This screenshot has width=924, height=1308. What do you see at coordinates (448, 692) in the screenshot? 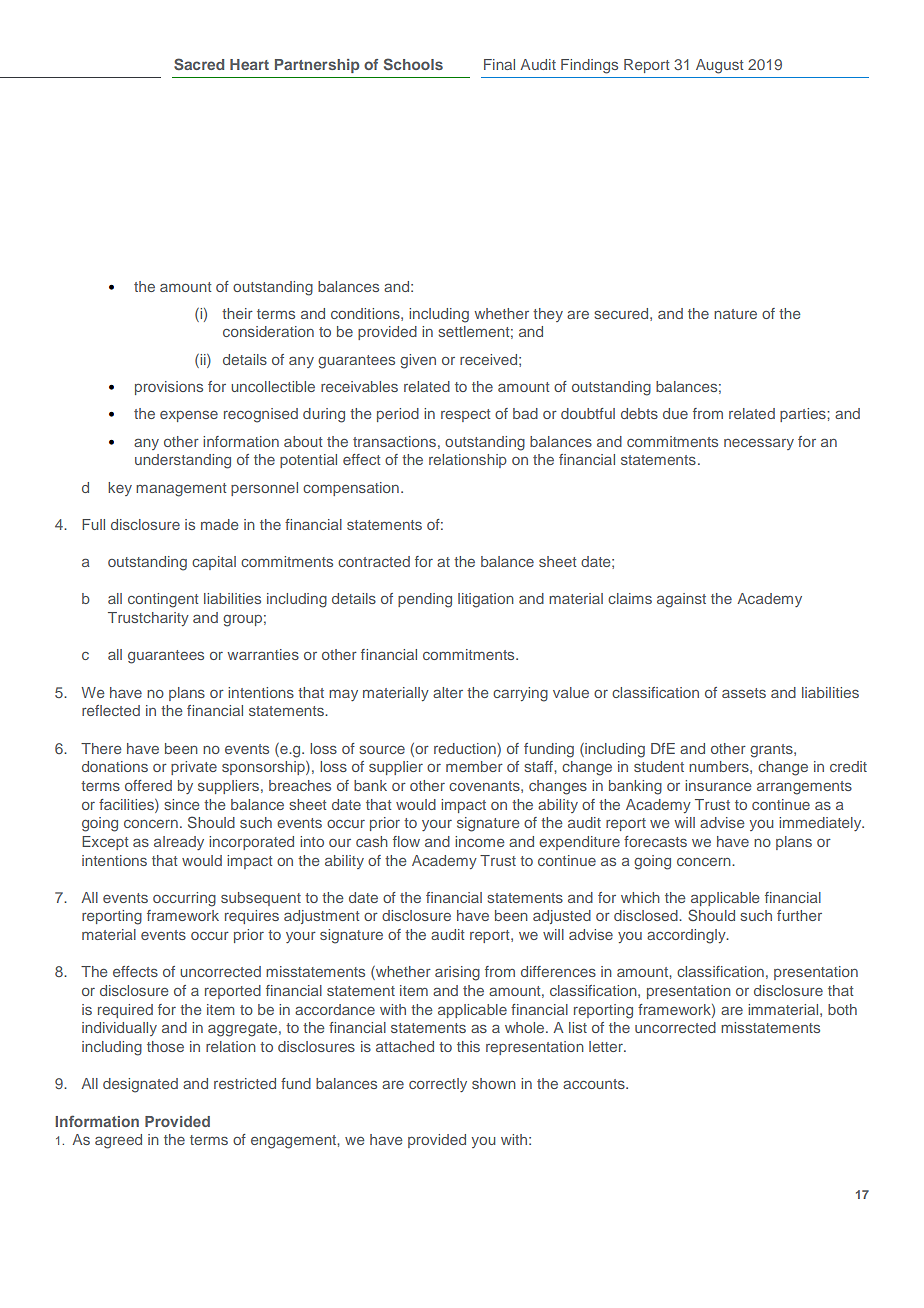
I see `alter` at bounding box center [448, 692].
